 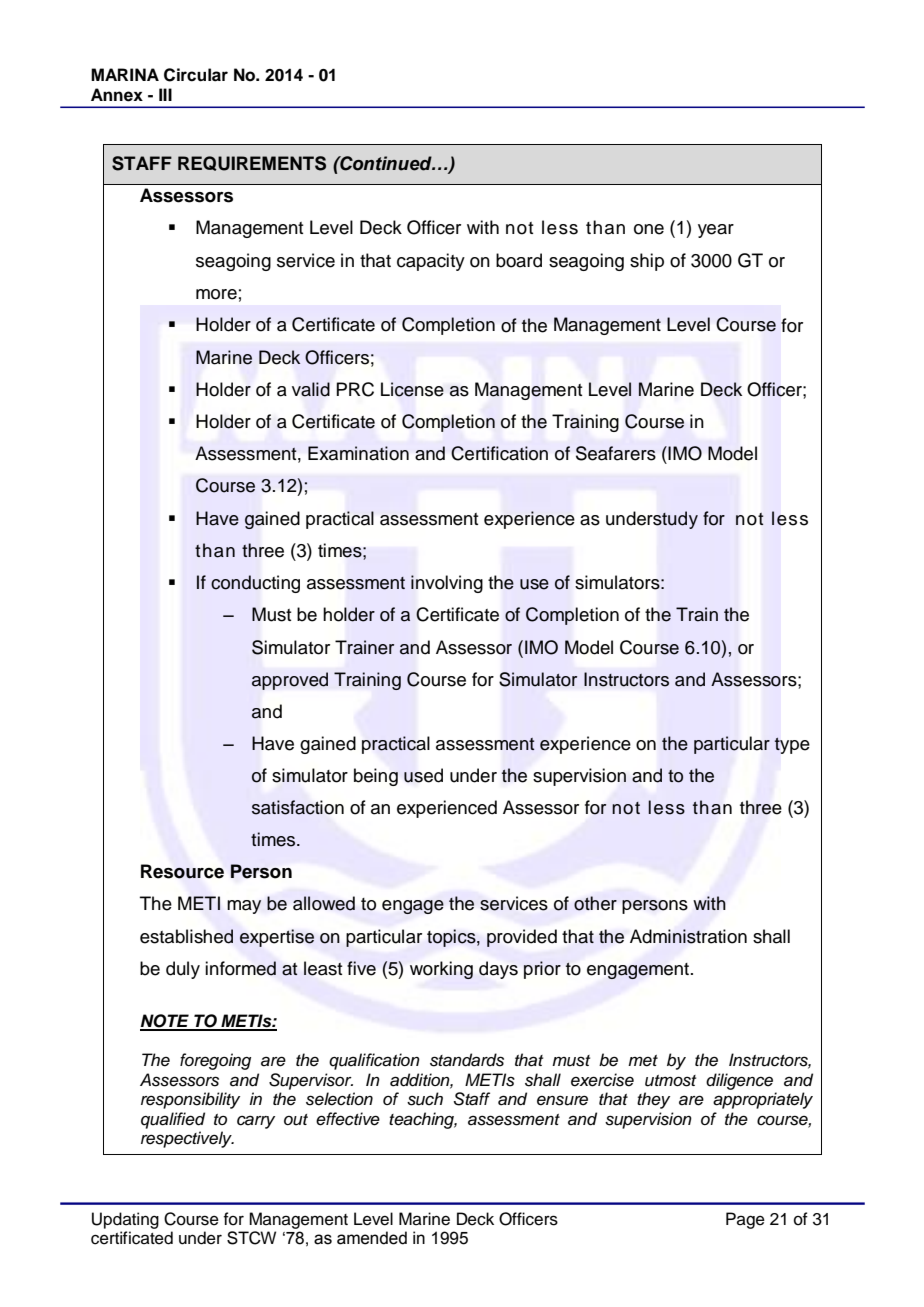 I want to click on Page, so click(x=745, y=1220).
